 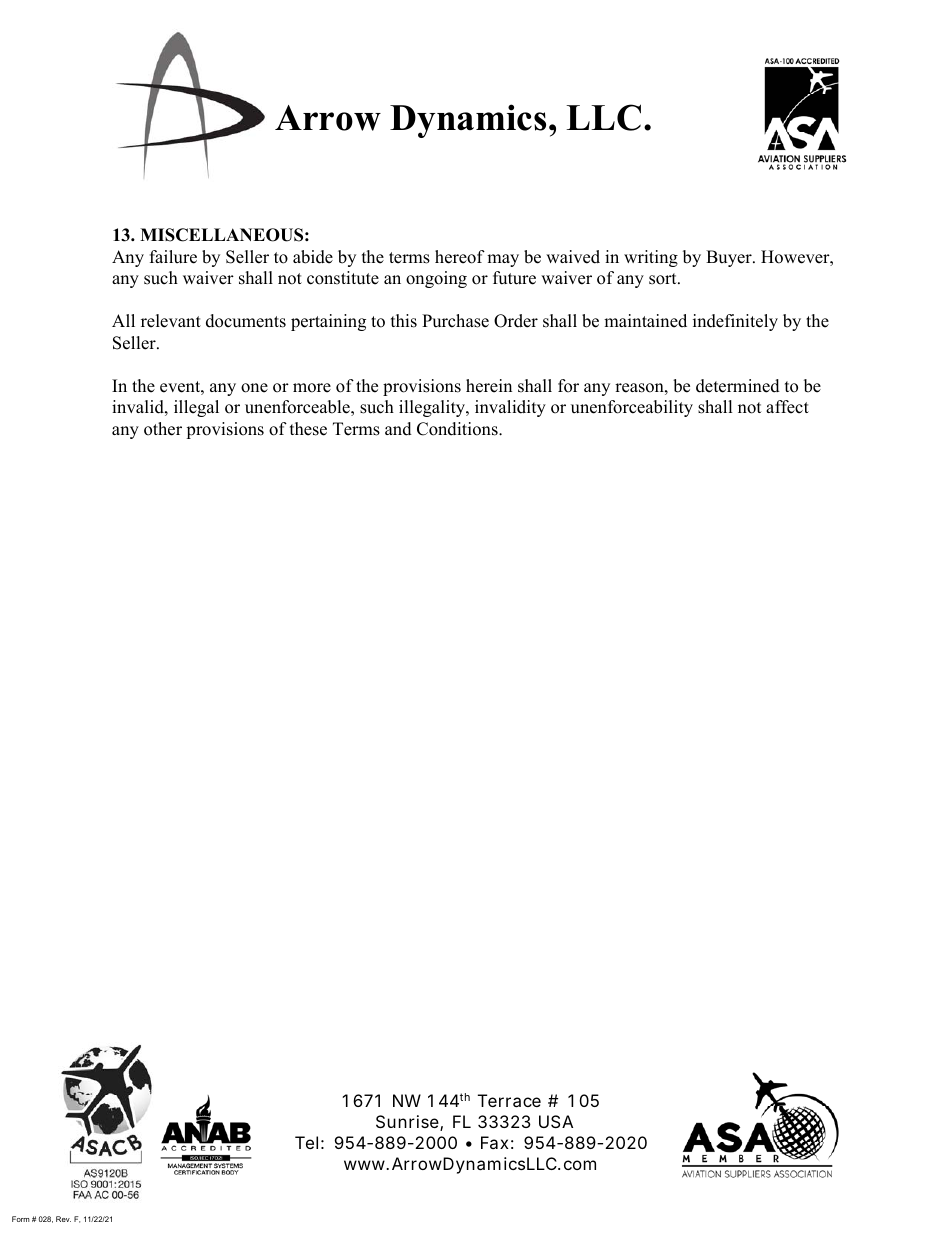 I want to click on failure, so click(x=173, y=257).
